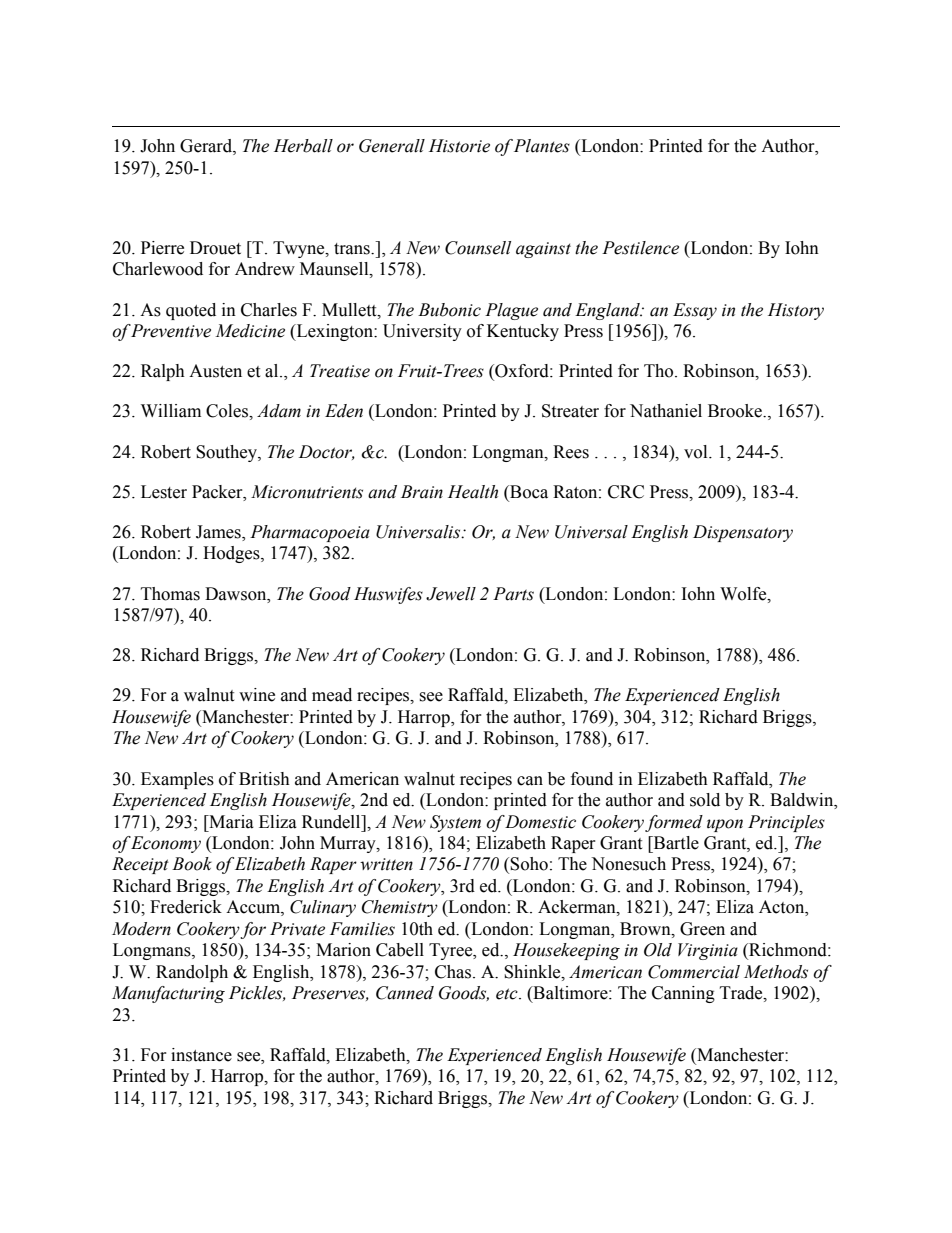 Image resolution: width=952 pixels, height=1233 pixels. Describe the element at coordinates (473, 492) in the screenshot. I see `Health` at that location.
